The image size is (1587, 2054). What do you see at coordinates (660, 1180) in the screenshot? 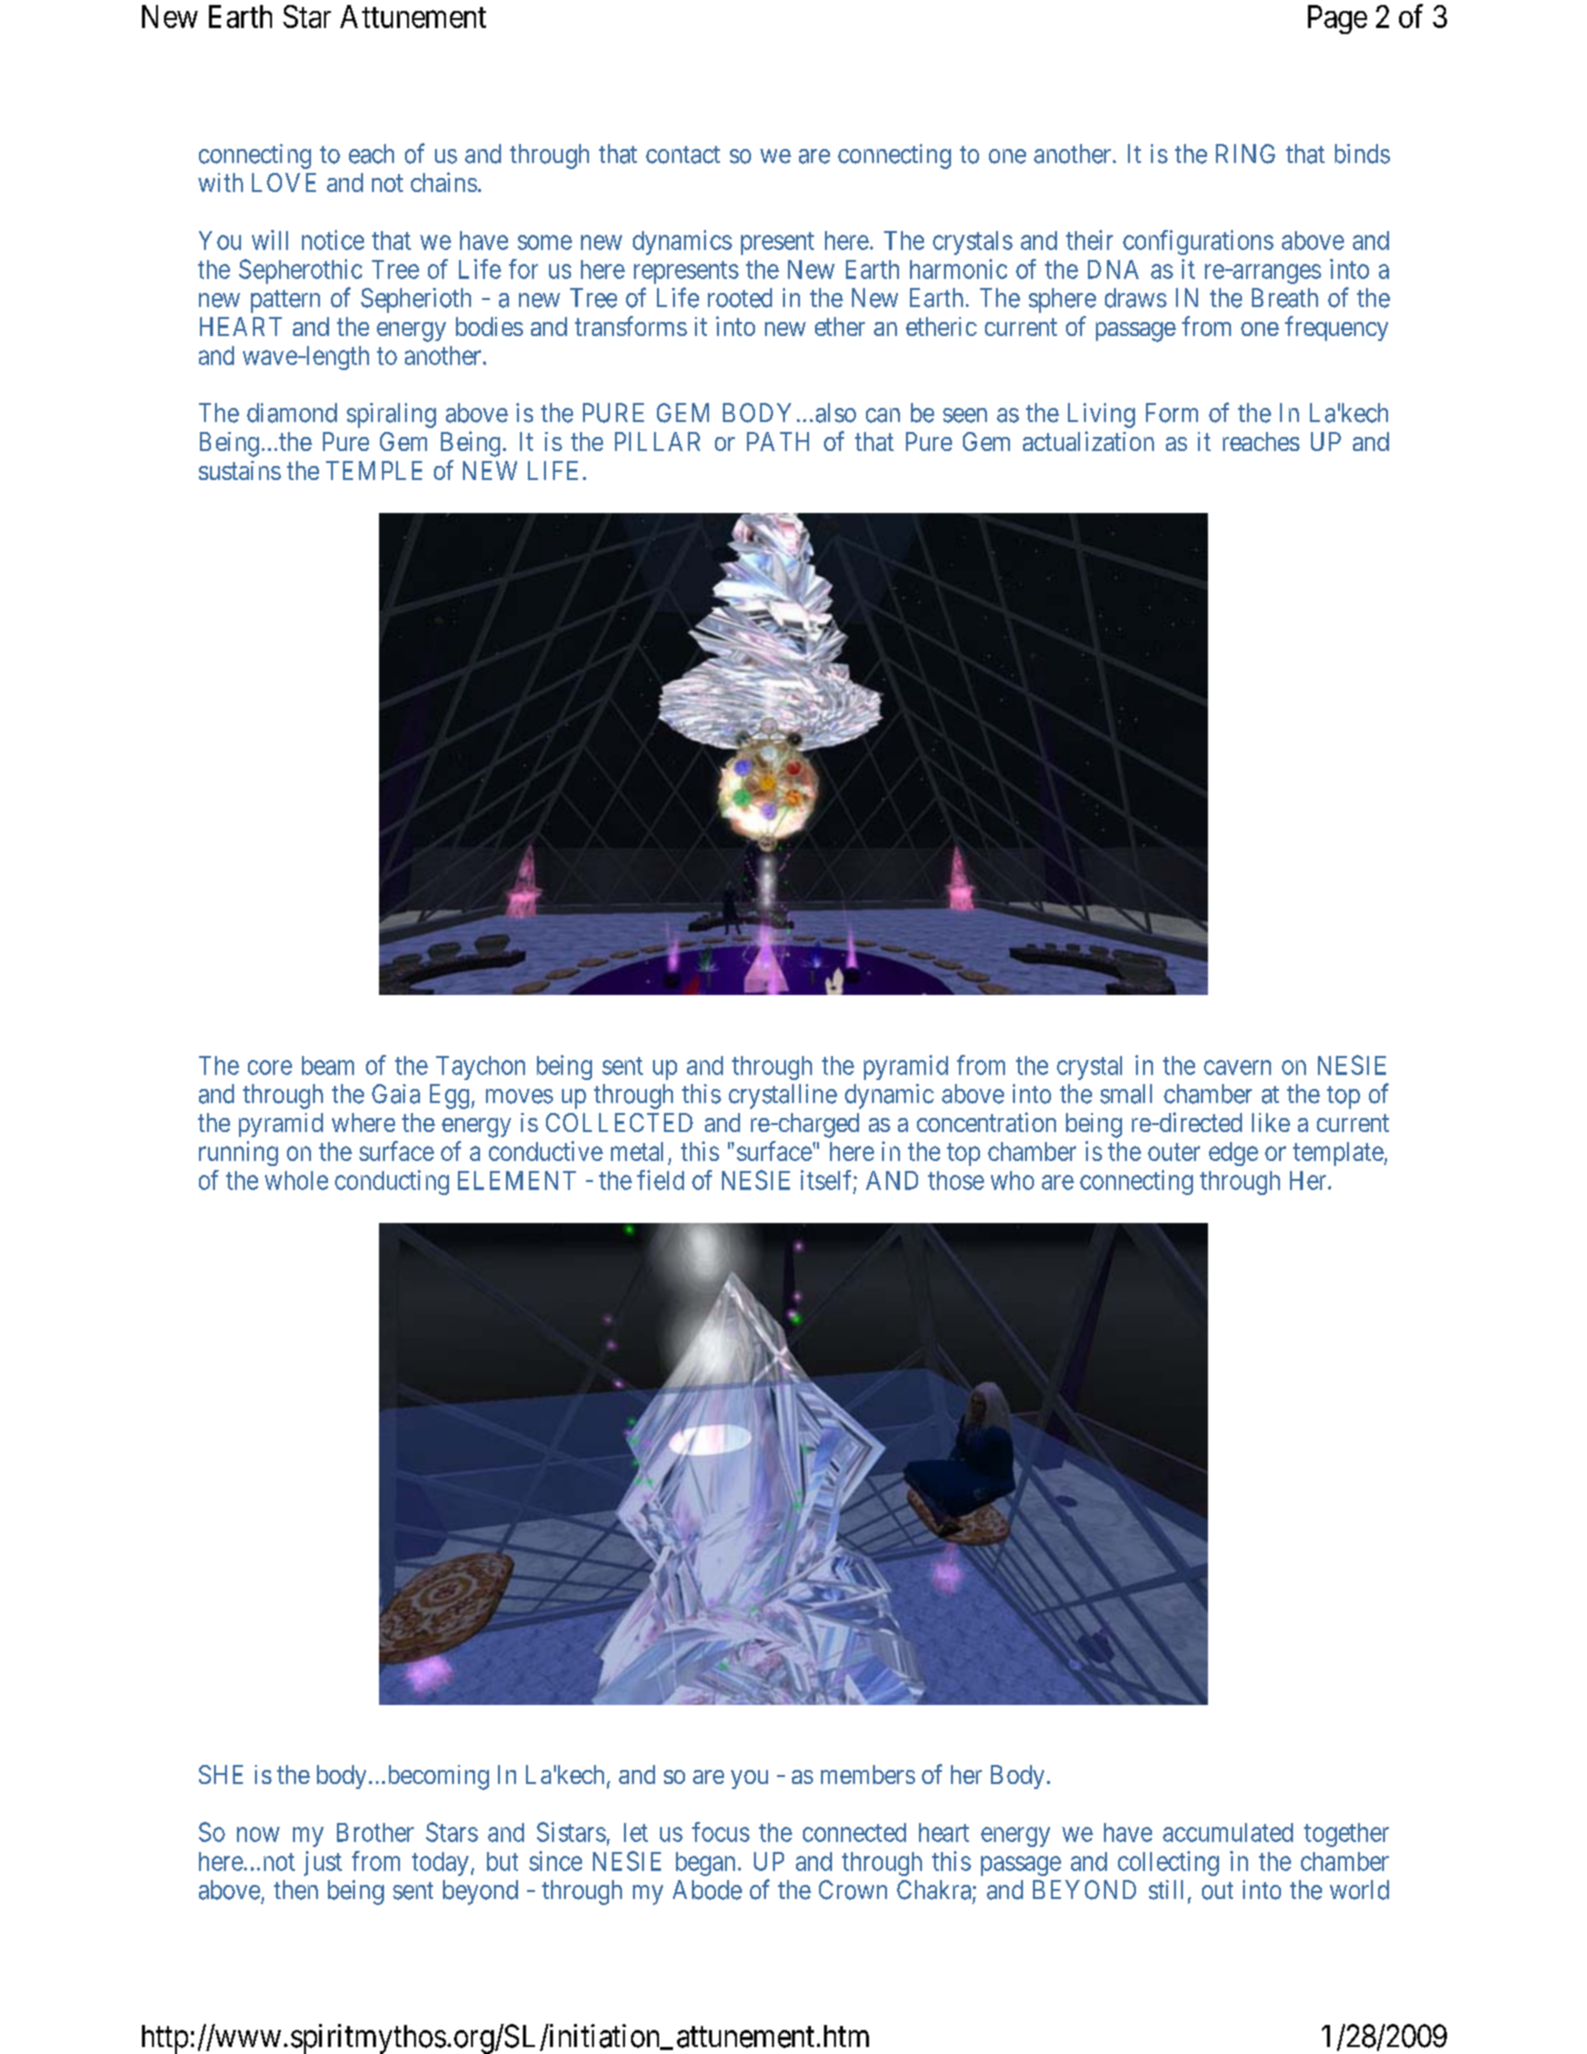
I see `field` at bounding box center [660, 1180].
